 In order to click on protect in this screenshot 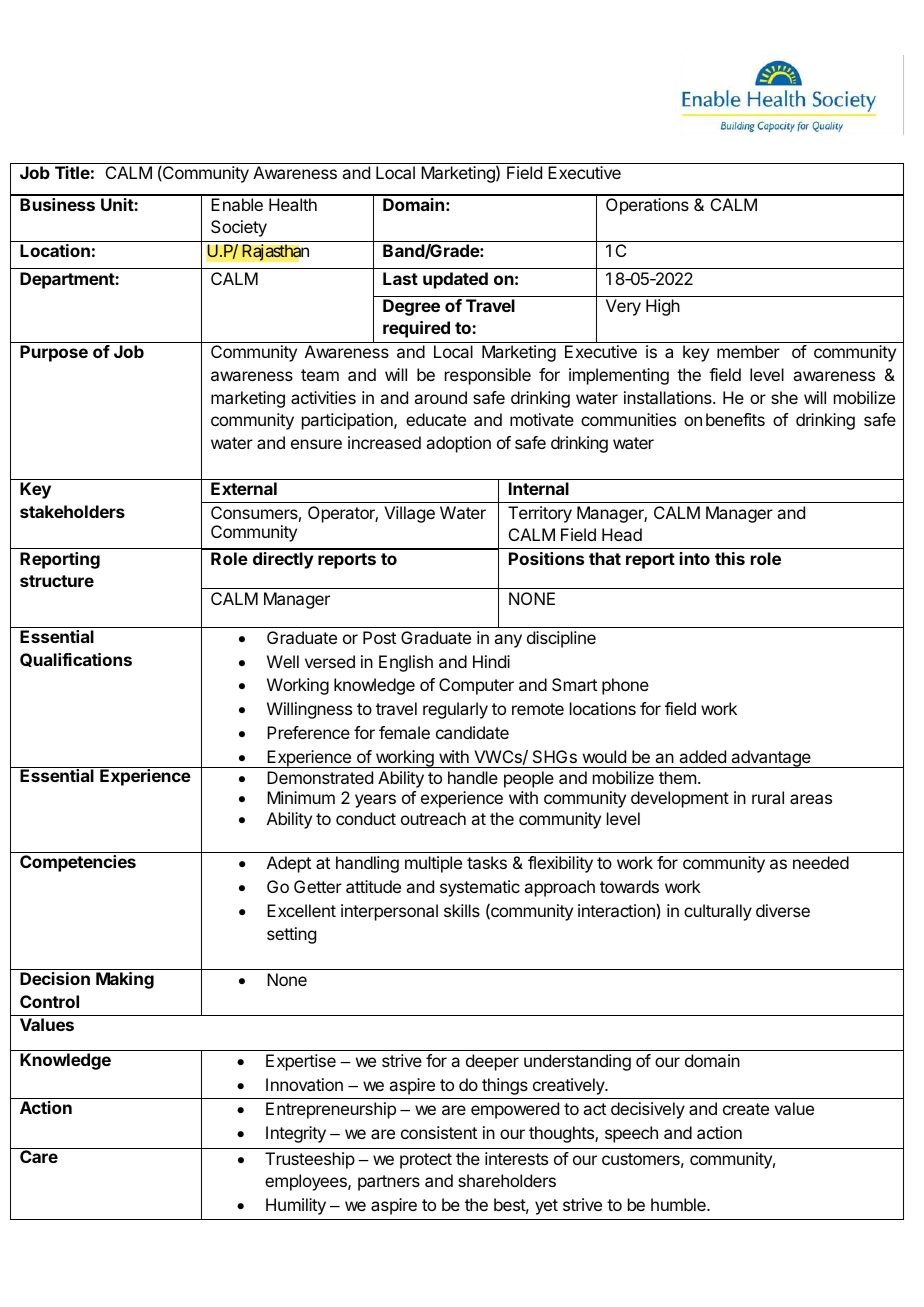, I will do `click(426, 1161)`.
